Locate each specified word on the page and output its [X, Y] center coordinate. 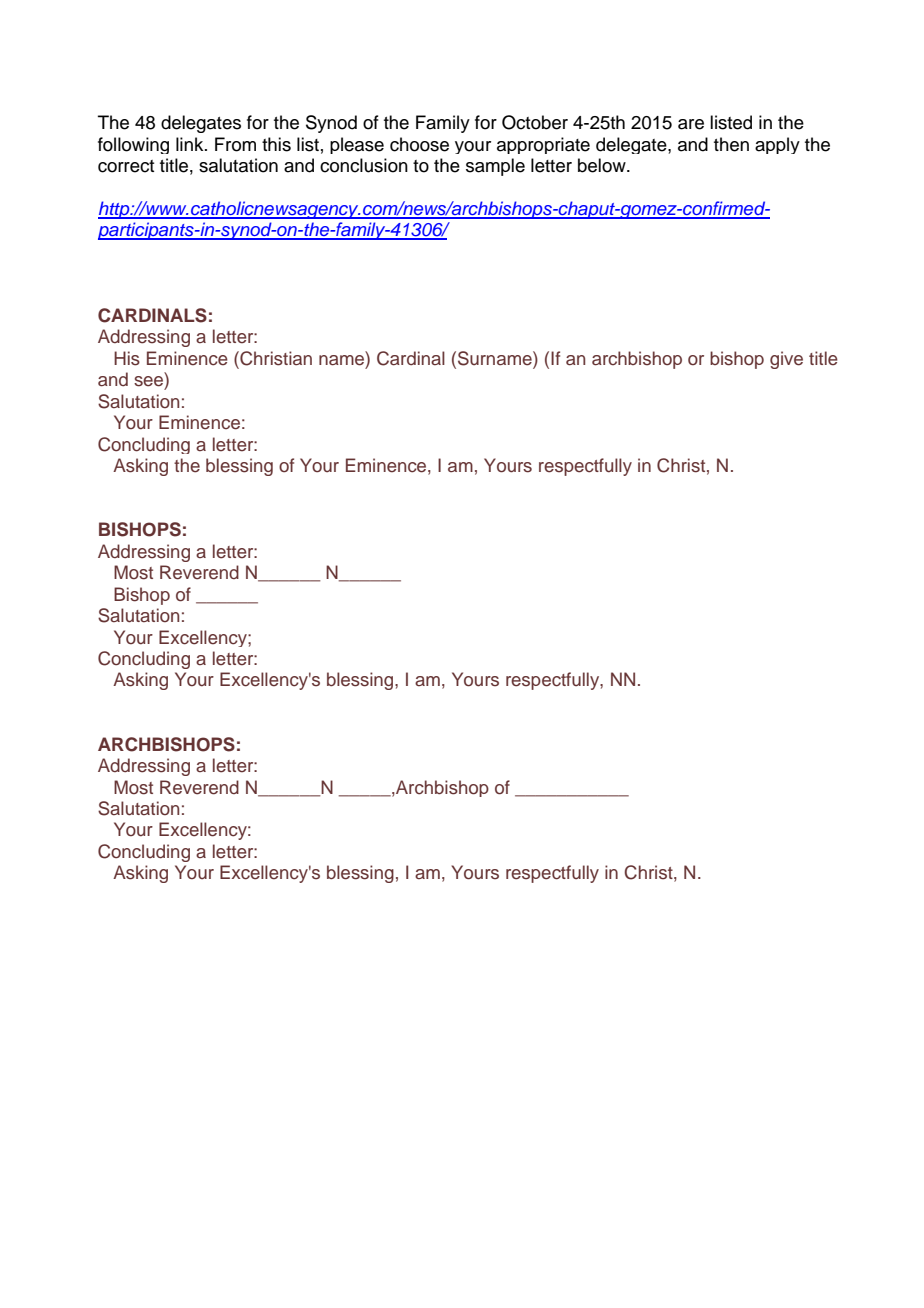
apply [777, 145]
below [603, 165]
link [191, 144]
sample [495, 167]
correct [126, 166]
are [691, 124]
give [786, 360]
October [535, 122]
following [133, 145]
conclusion [364, 165]
